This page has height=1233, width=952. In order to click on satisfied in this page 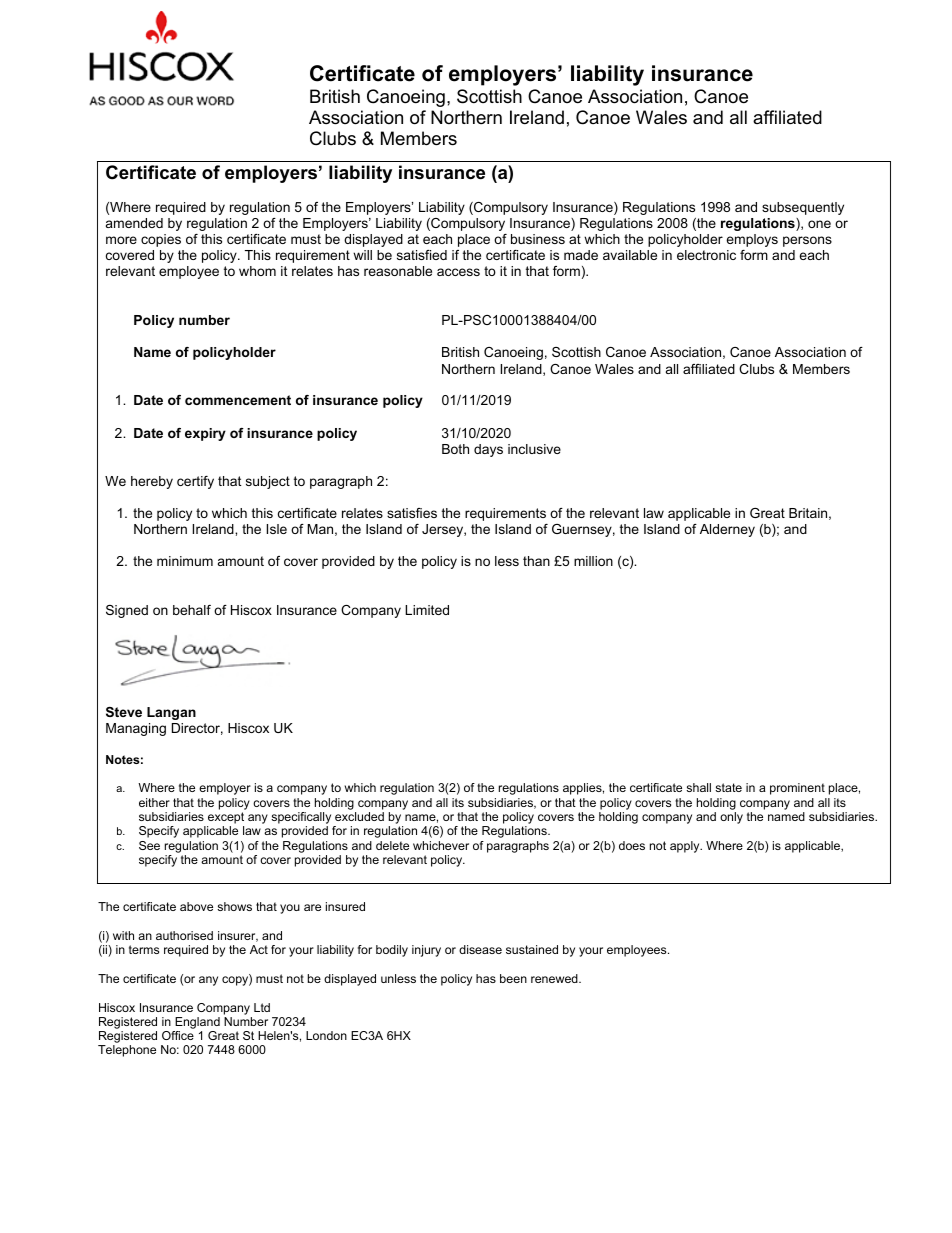, I will do `click(422, 255)`.
